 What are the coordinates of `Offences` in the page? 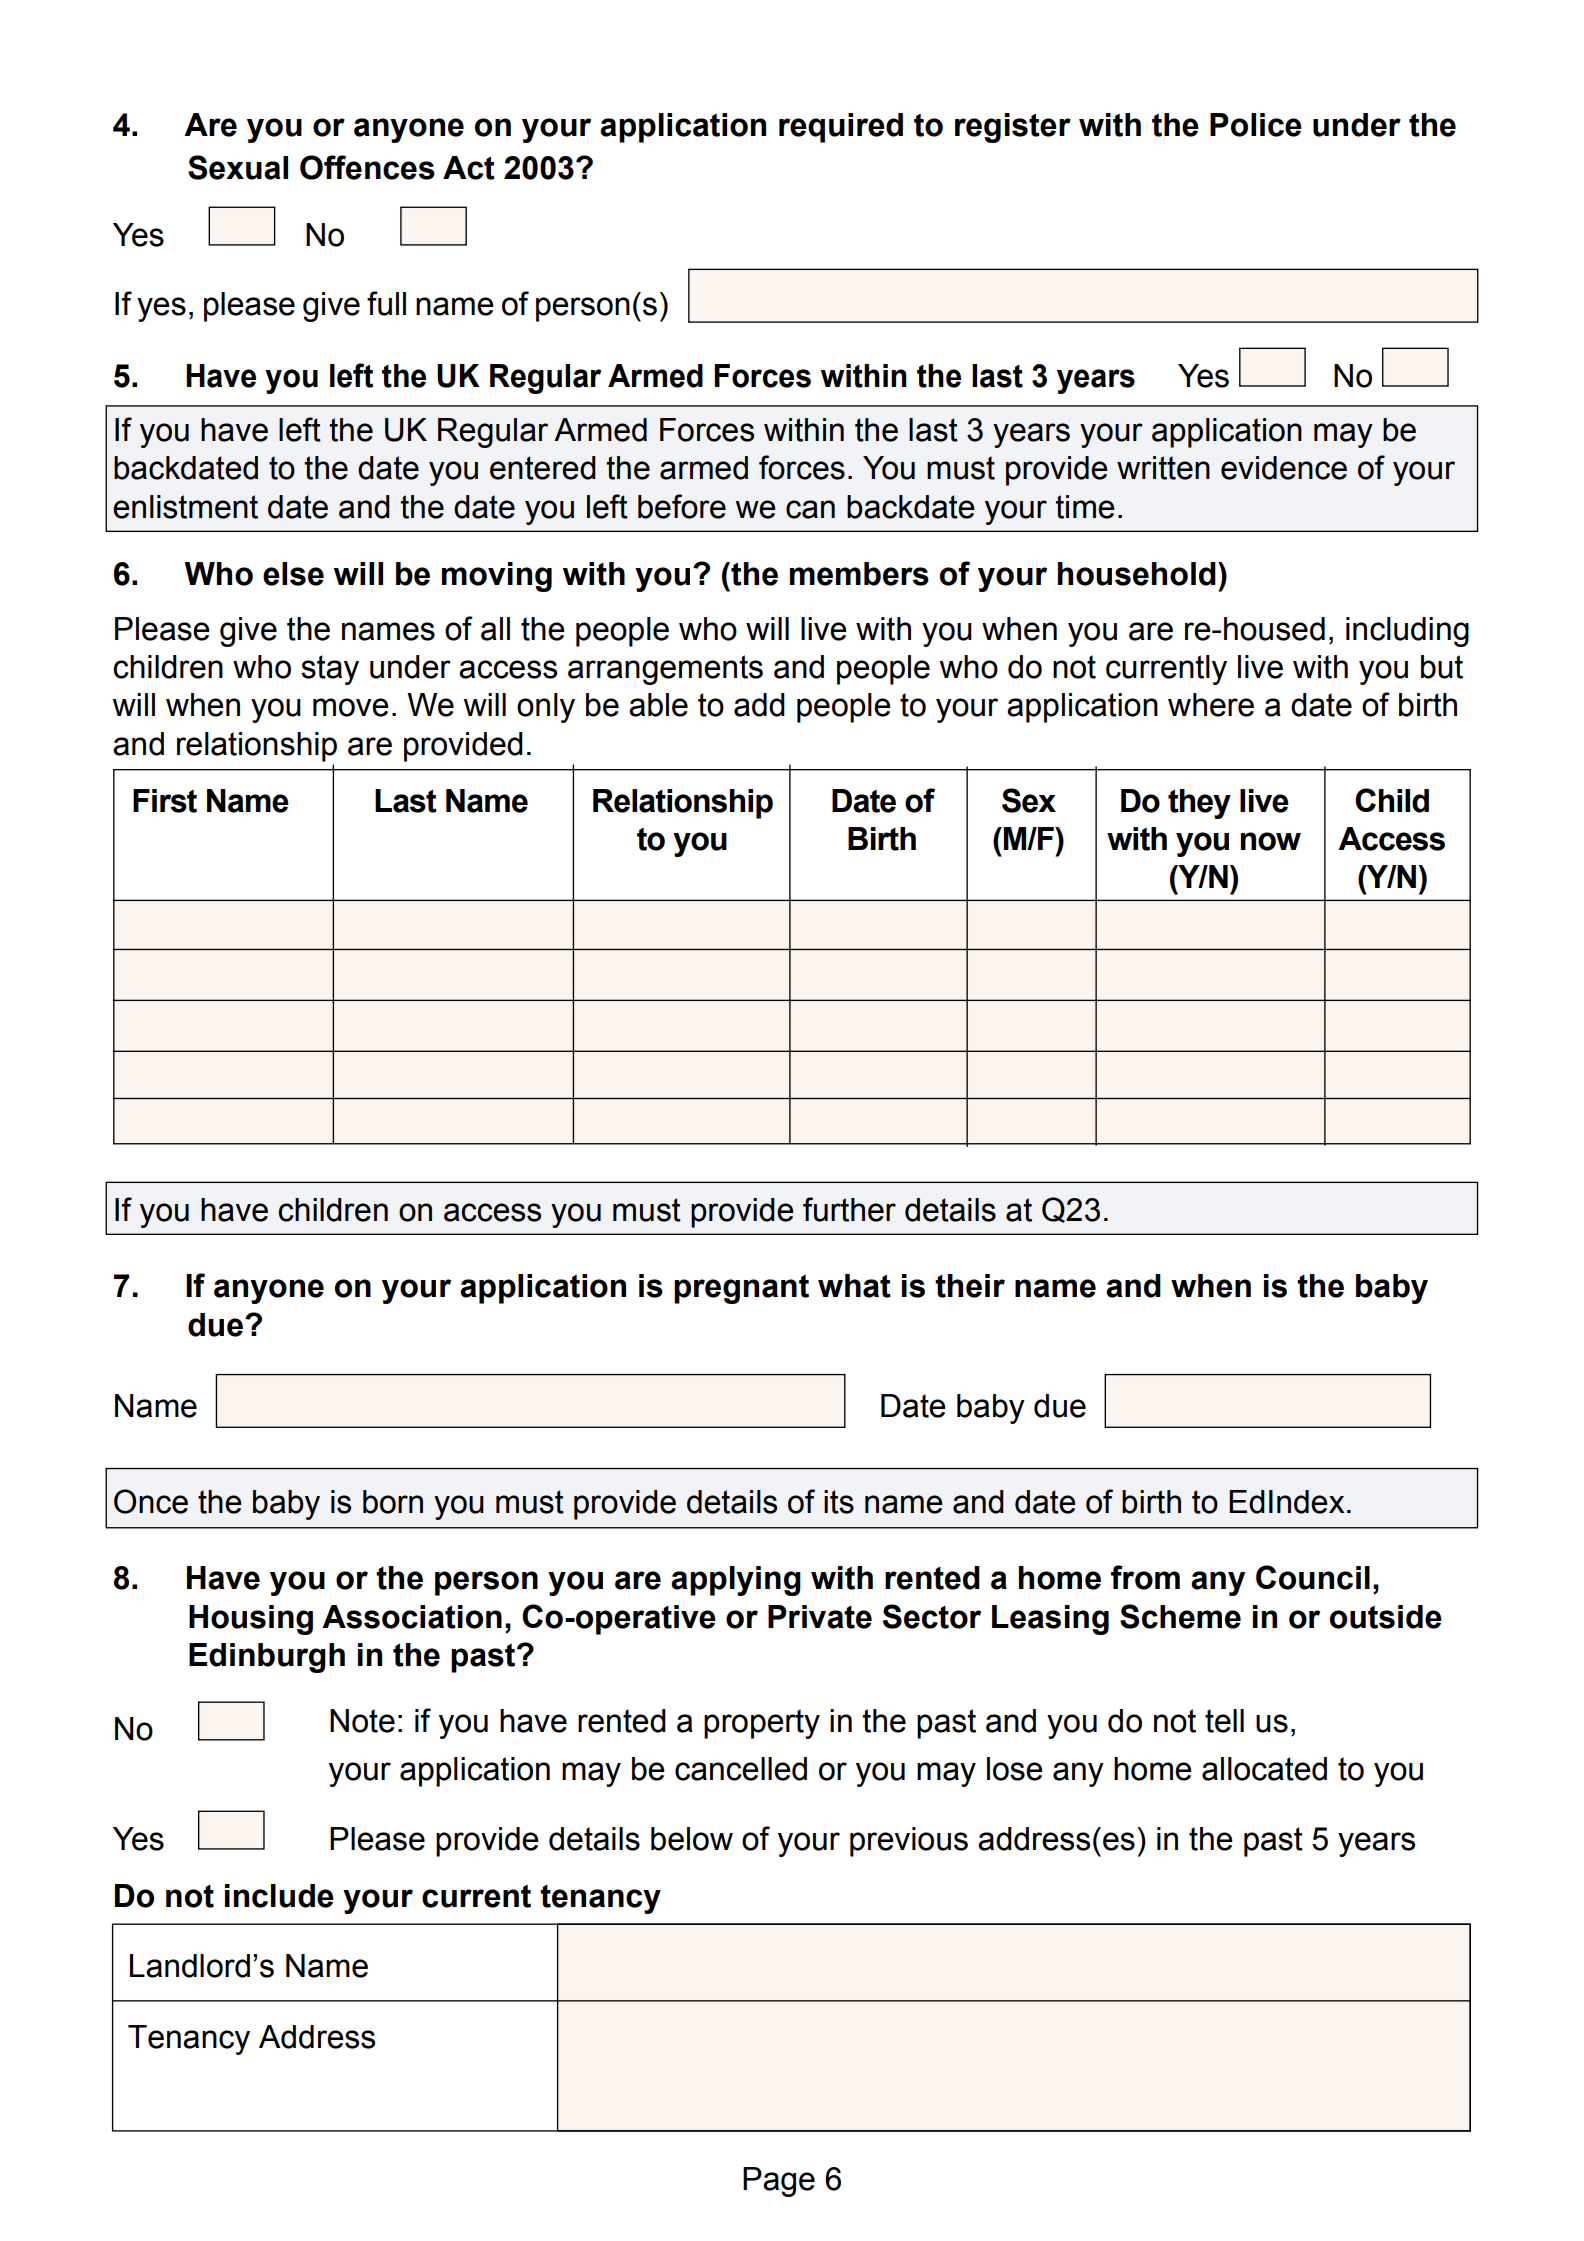 It's located at (367, 167).
